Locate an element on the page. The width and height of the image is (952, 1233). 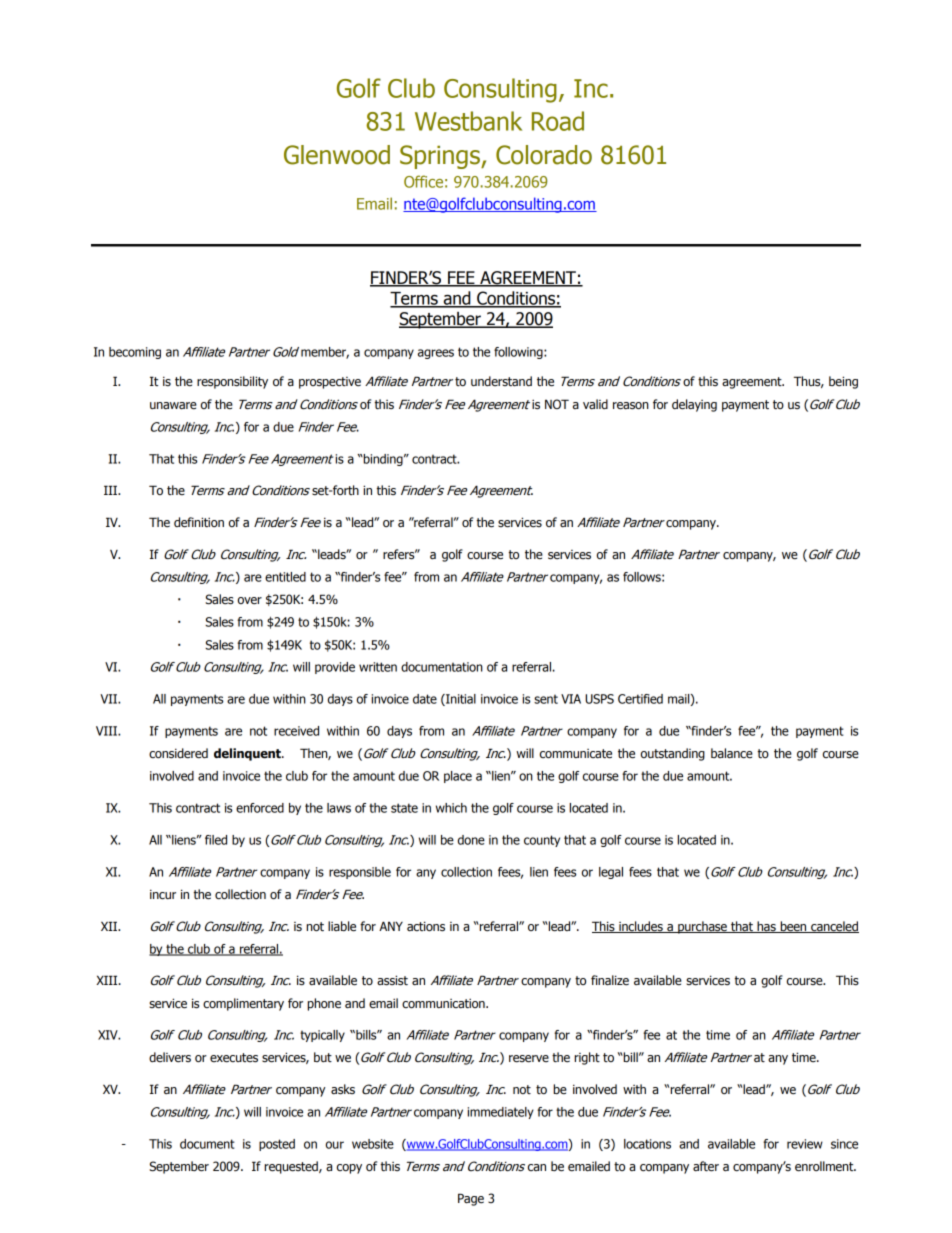
Springs is located at coordinates (441, 157).
